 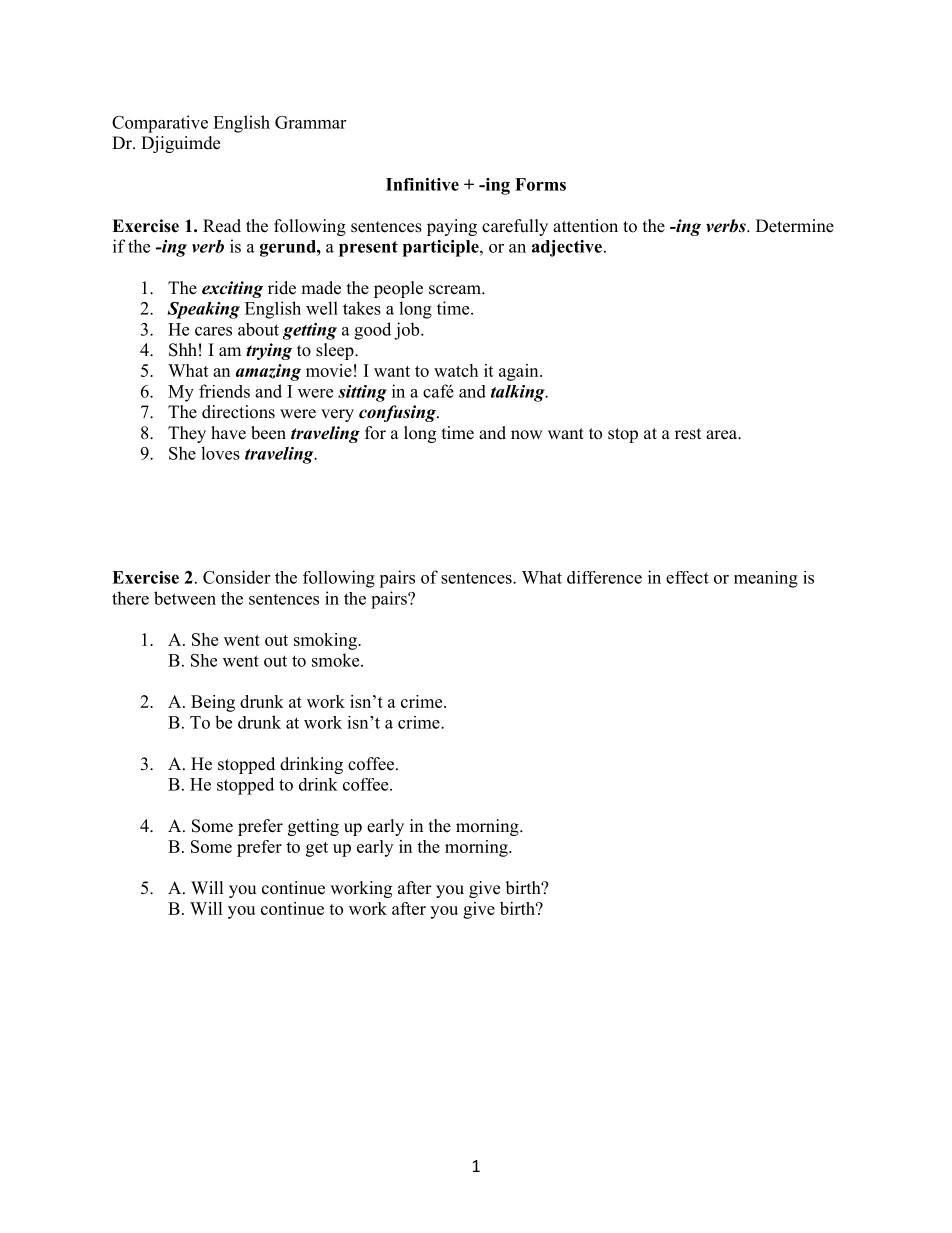 What do you see at coordinates (337, 660) in the image?
I see `smoke` at bounding box center [337, 660].
